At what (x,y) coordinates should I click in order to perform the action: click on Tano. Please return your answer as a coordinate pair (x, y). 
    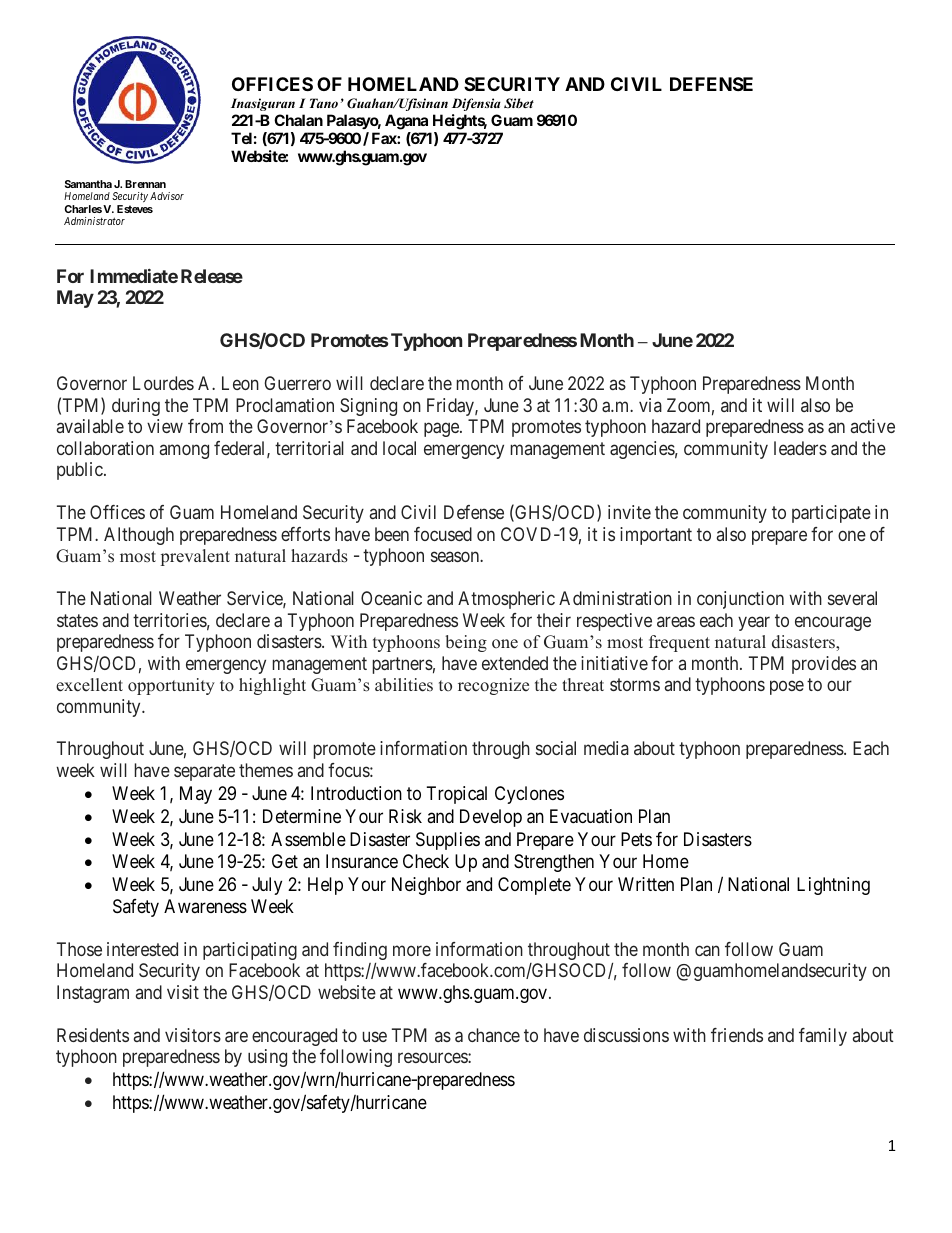
    Looking at the image, I should click on (324, 103).
